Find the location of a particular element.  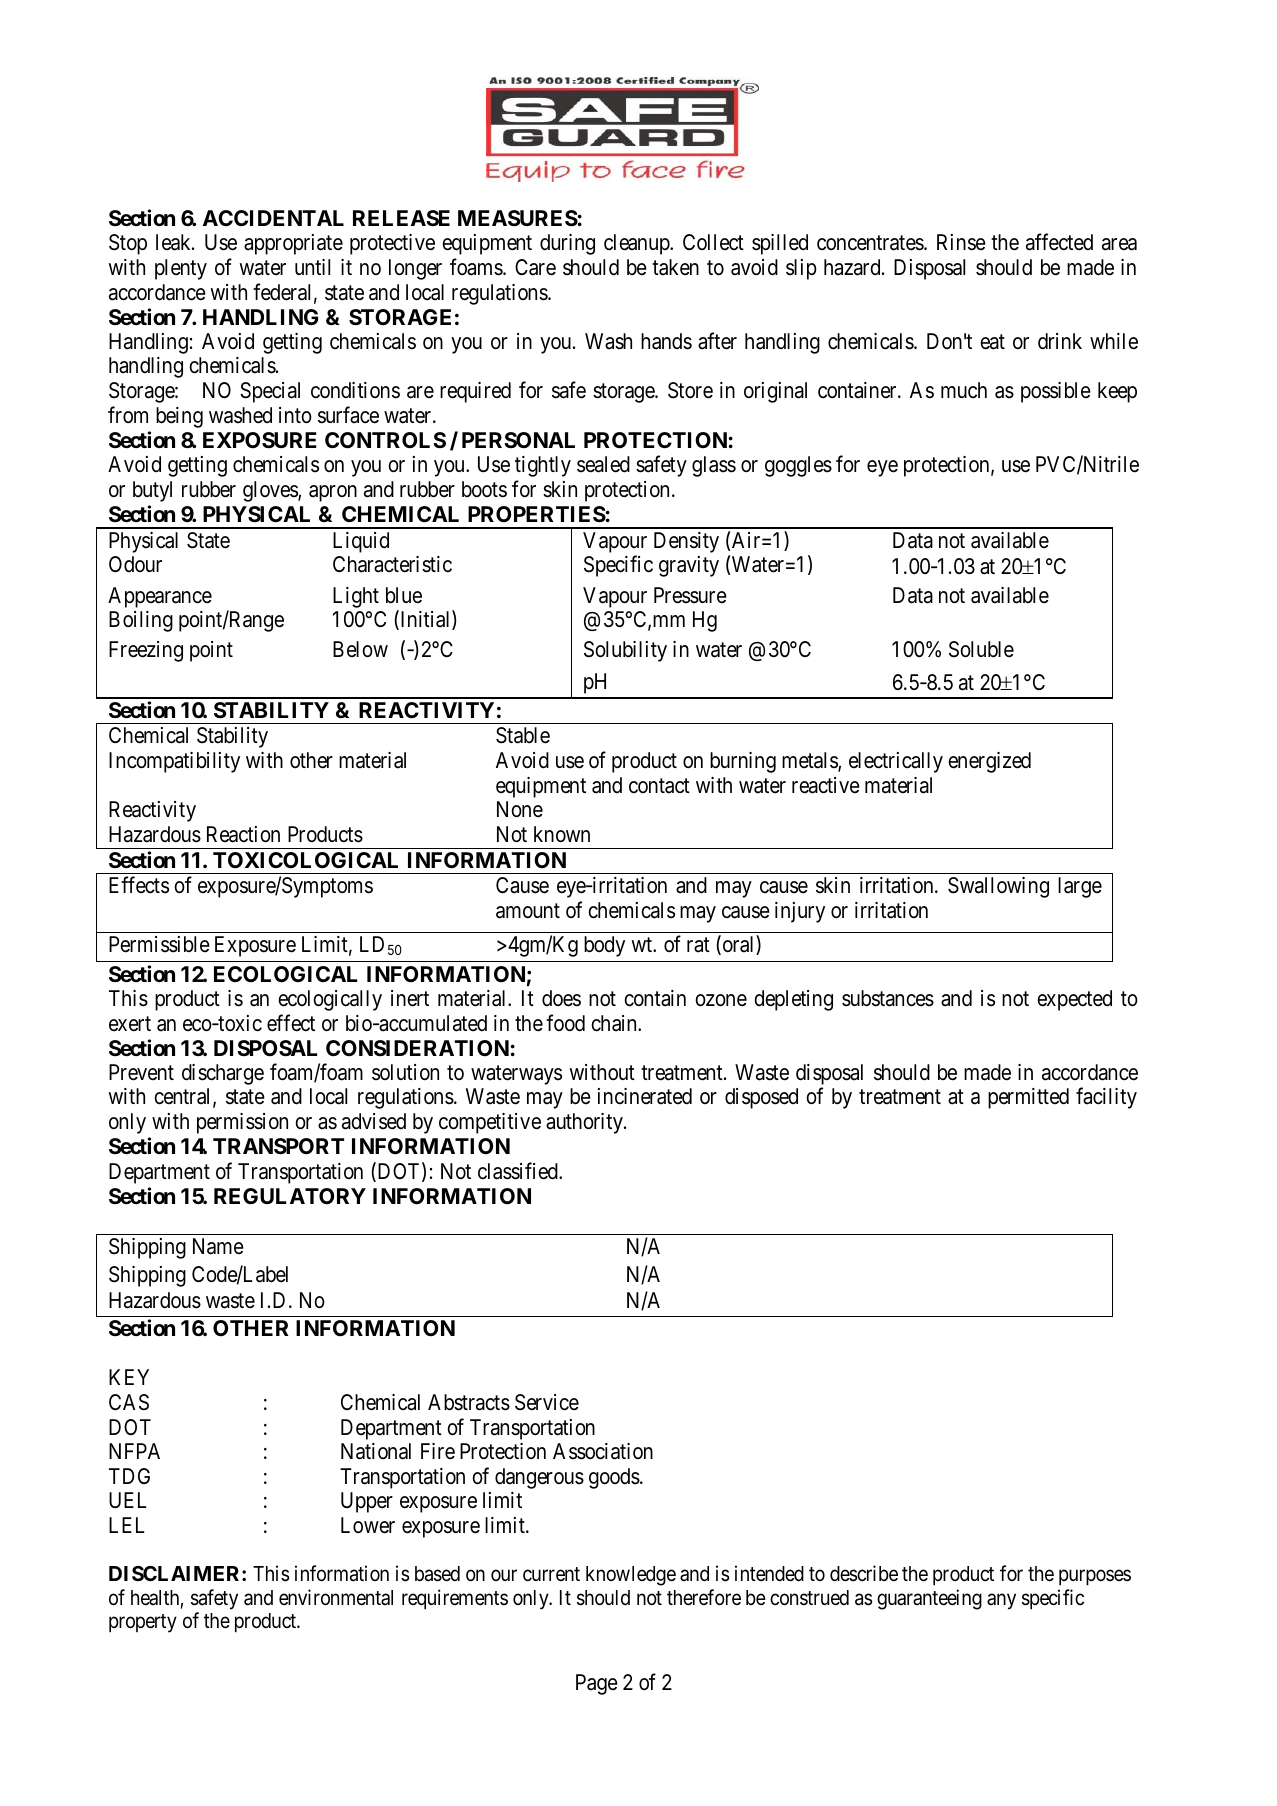

authority is located at coordinates (585, 1123).
